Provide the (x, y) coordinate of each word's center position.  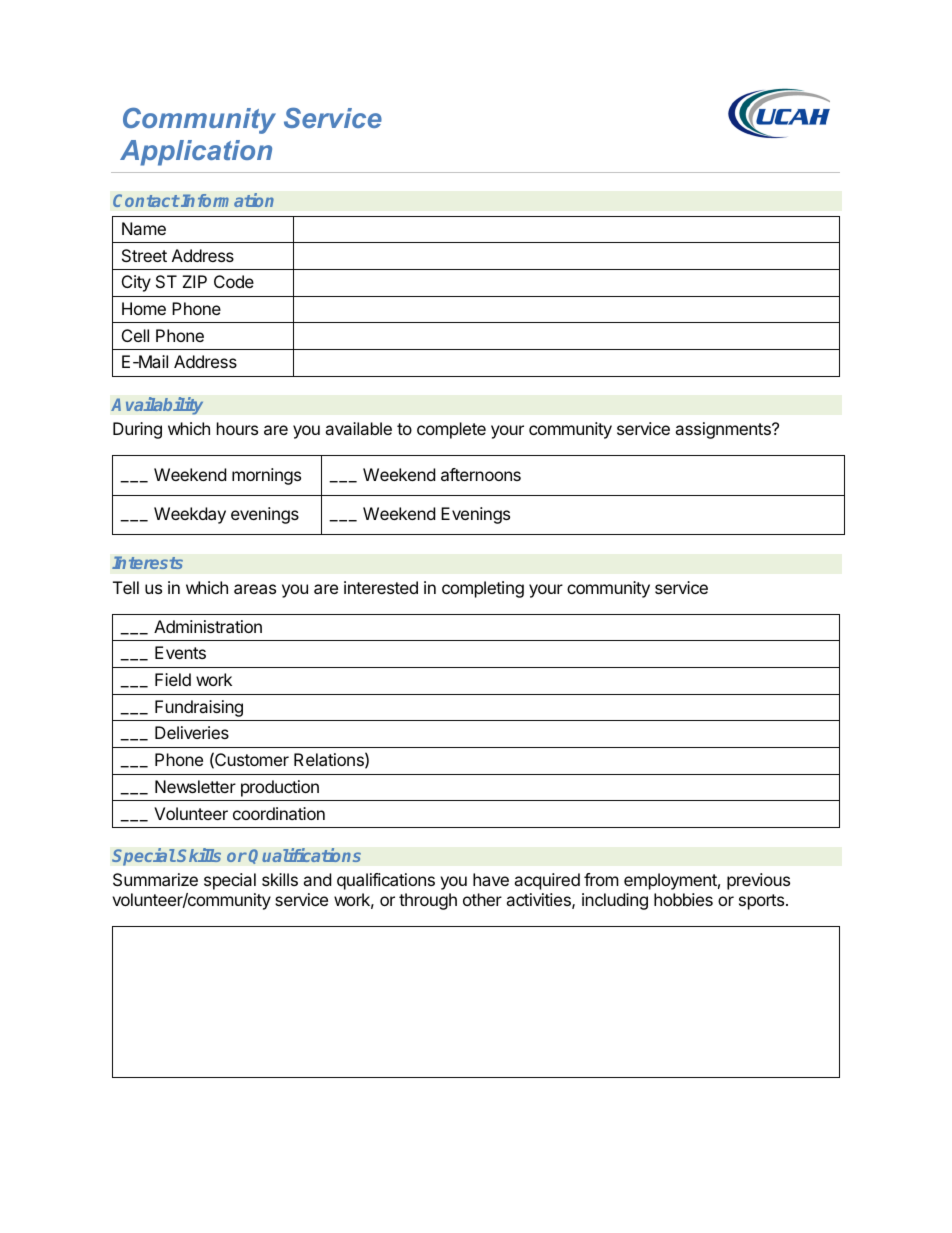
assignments (724, 430)
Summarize (155, 879)
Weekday (190, 515)
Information (226, 200)
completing (483, 589)
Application (196, 153)
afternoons (481, 474)
